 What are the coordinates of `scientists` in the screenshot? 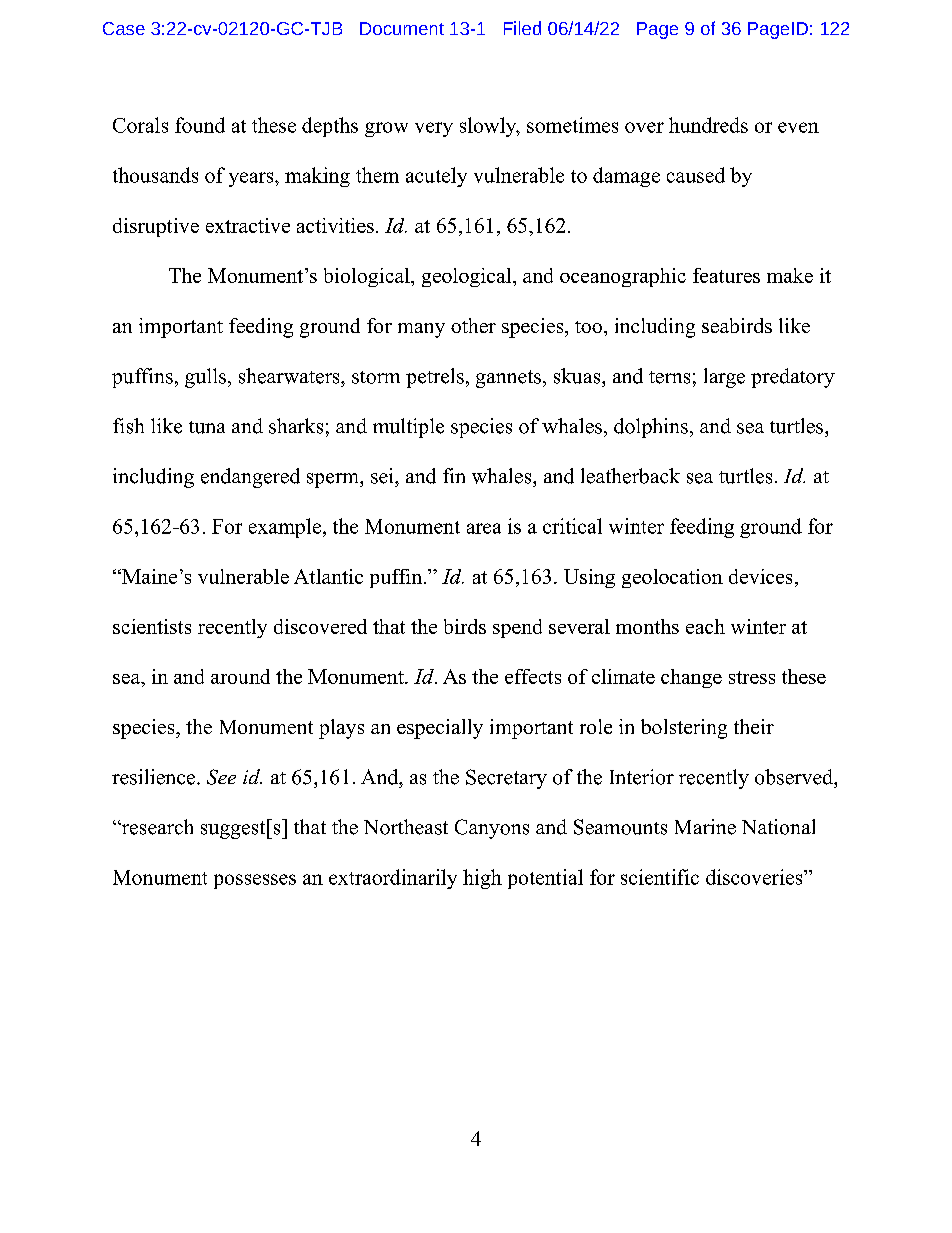 It's located at (152, 626).
